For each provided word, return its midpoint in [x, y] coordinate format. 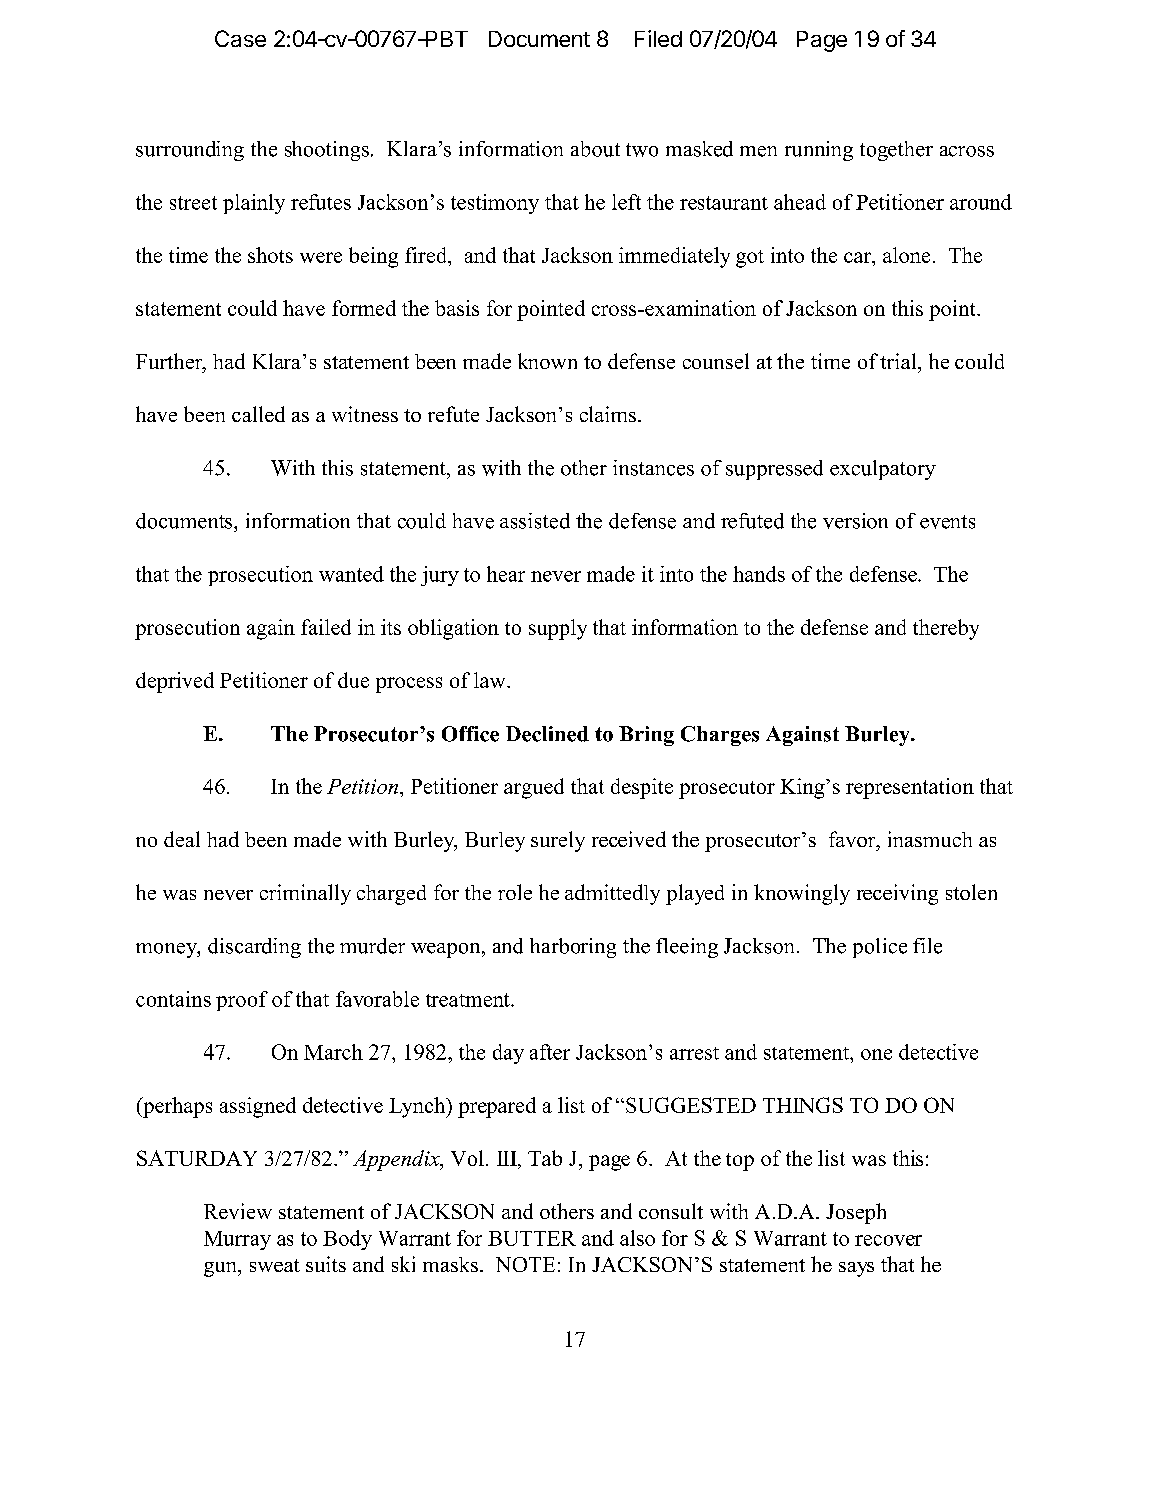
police [880, 948]
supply [558, 629]
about [595, 149]
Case [240, 38]
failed [326, 627]
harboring [573, 948]
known [547, 361]
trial [899, 361]
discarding [254, 948]
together [896, 151]
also [637, 1238]
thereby [946, 629]
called [258, 414]
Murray [237, 1240]
